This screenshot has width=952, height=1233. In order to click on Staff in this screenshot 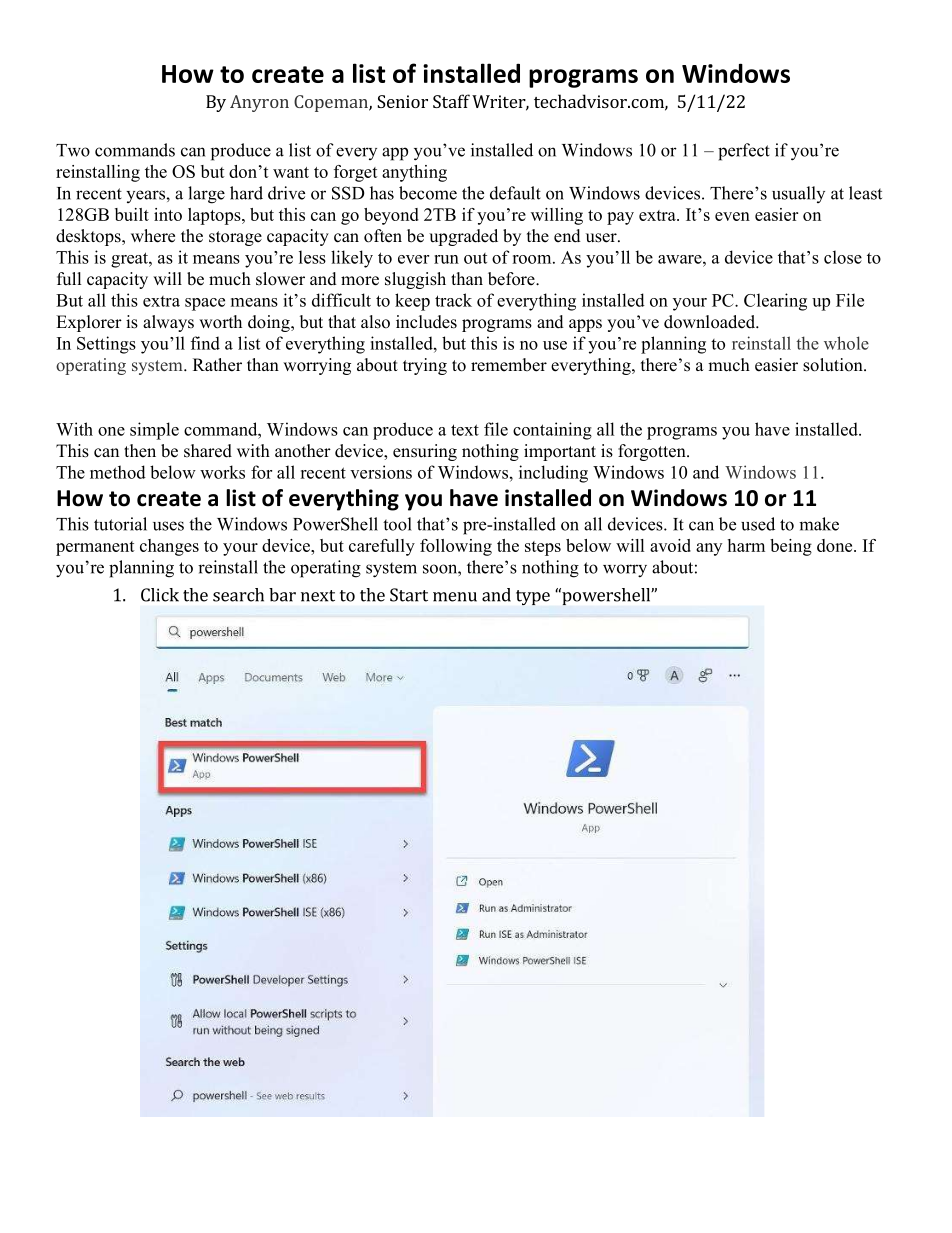, I will do `click(451, 101)`.
